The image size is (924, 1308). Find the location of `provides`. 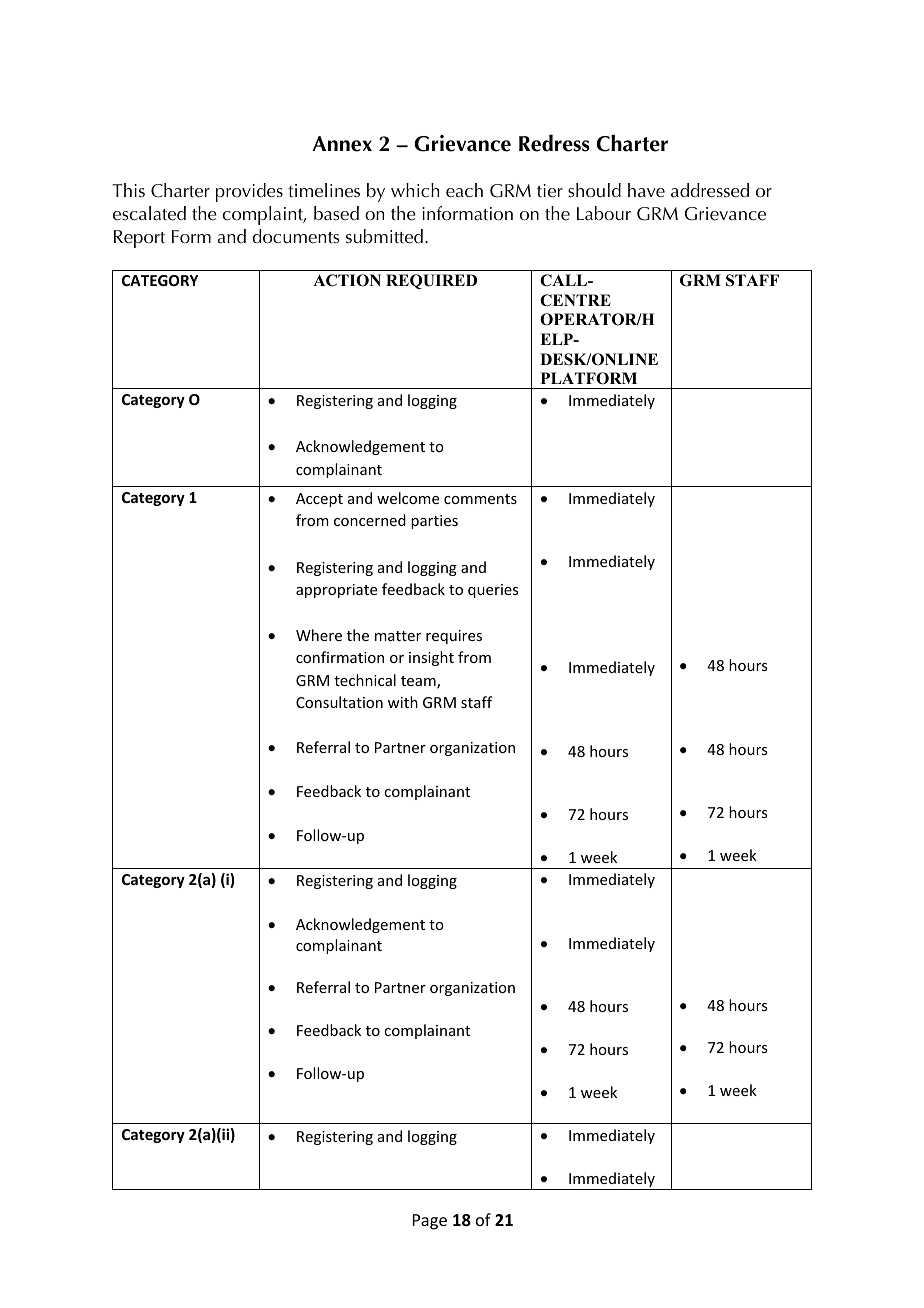

provides is located at coordinates (249, 192).
